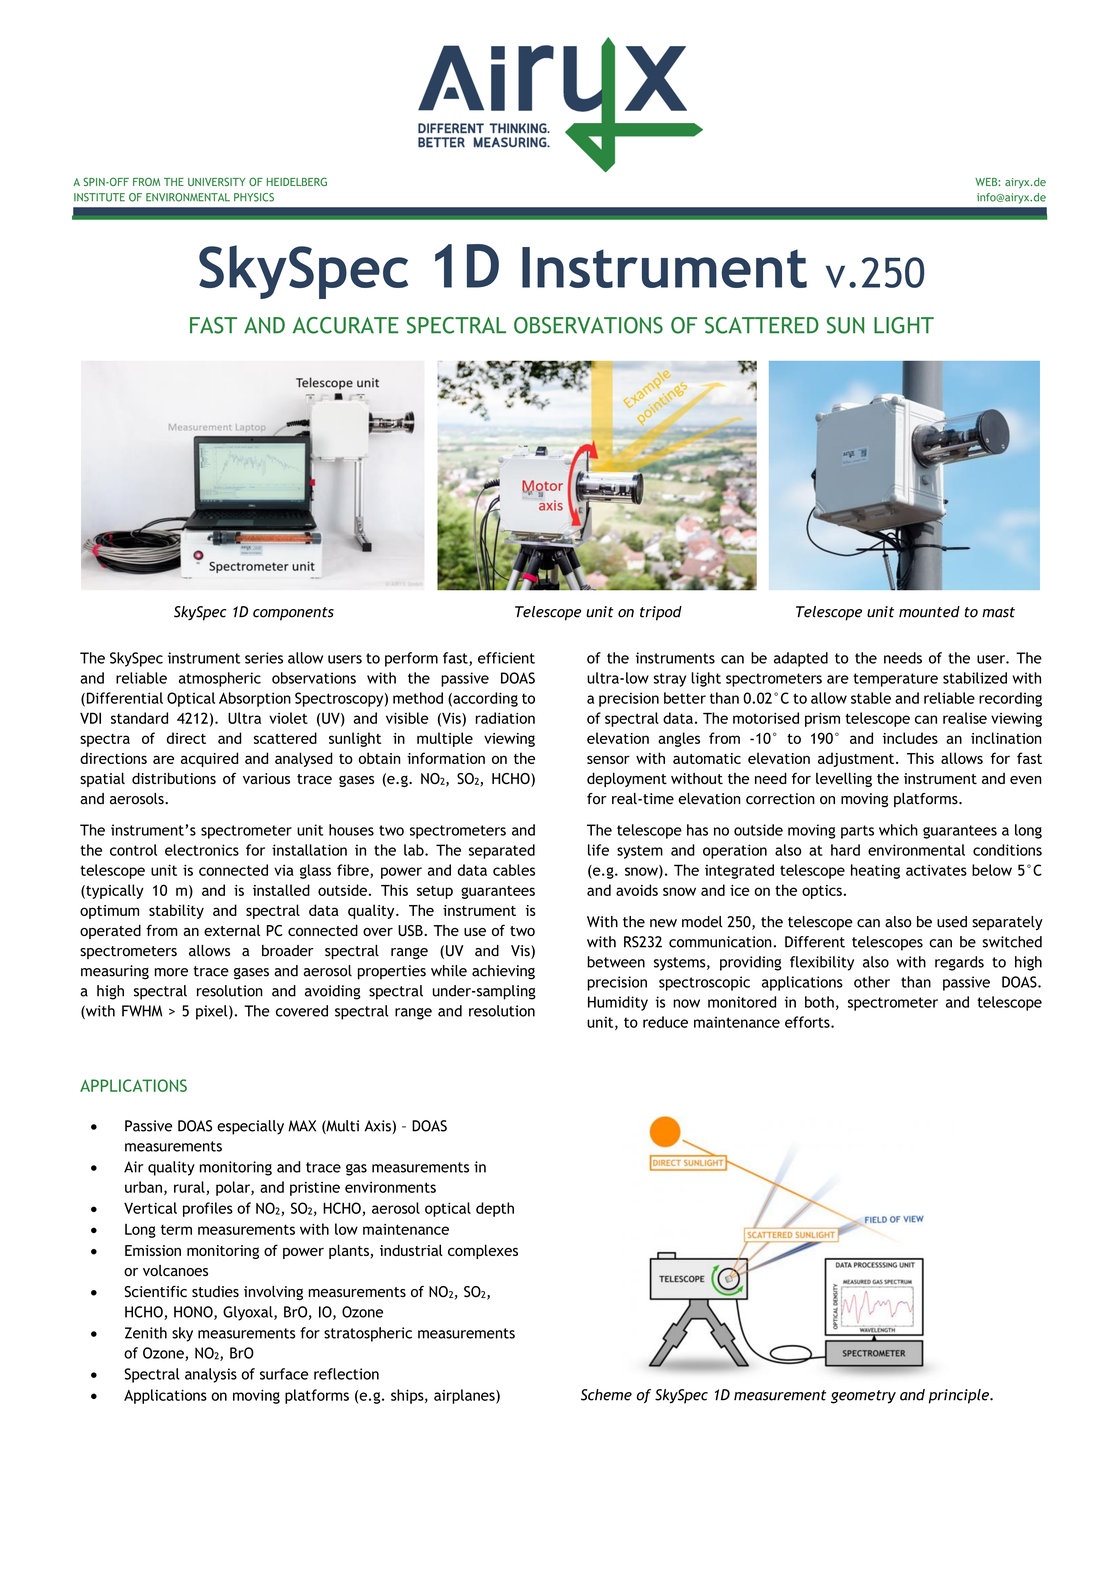 This screenshot has height=1584, width=1120. Describe the element at coordinates (171, 972) in the screenshot. I see `more` at that location.
